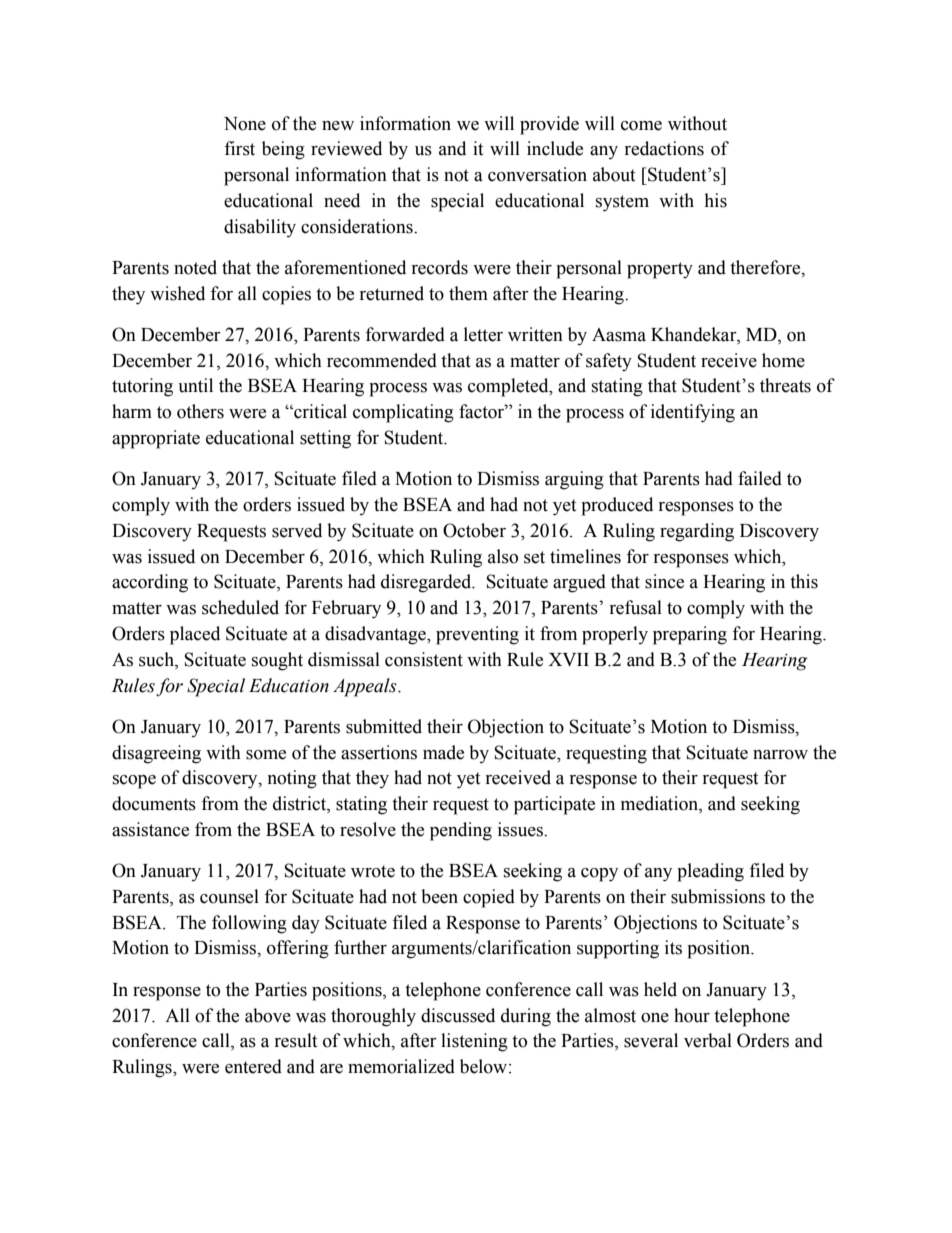 This document has width=952, height=1233. What do you see at coordinates (693, 413) in the document?
I see `identifying` at bounding box center [693, 413].
